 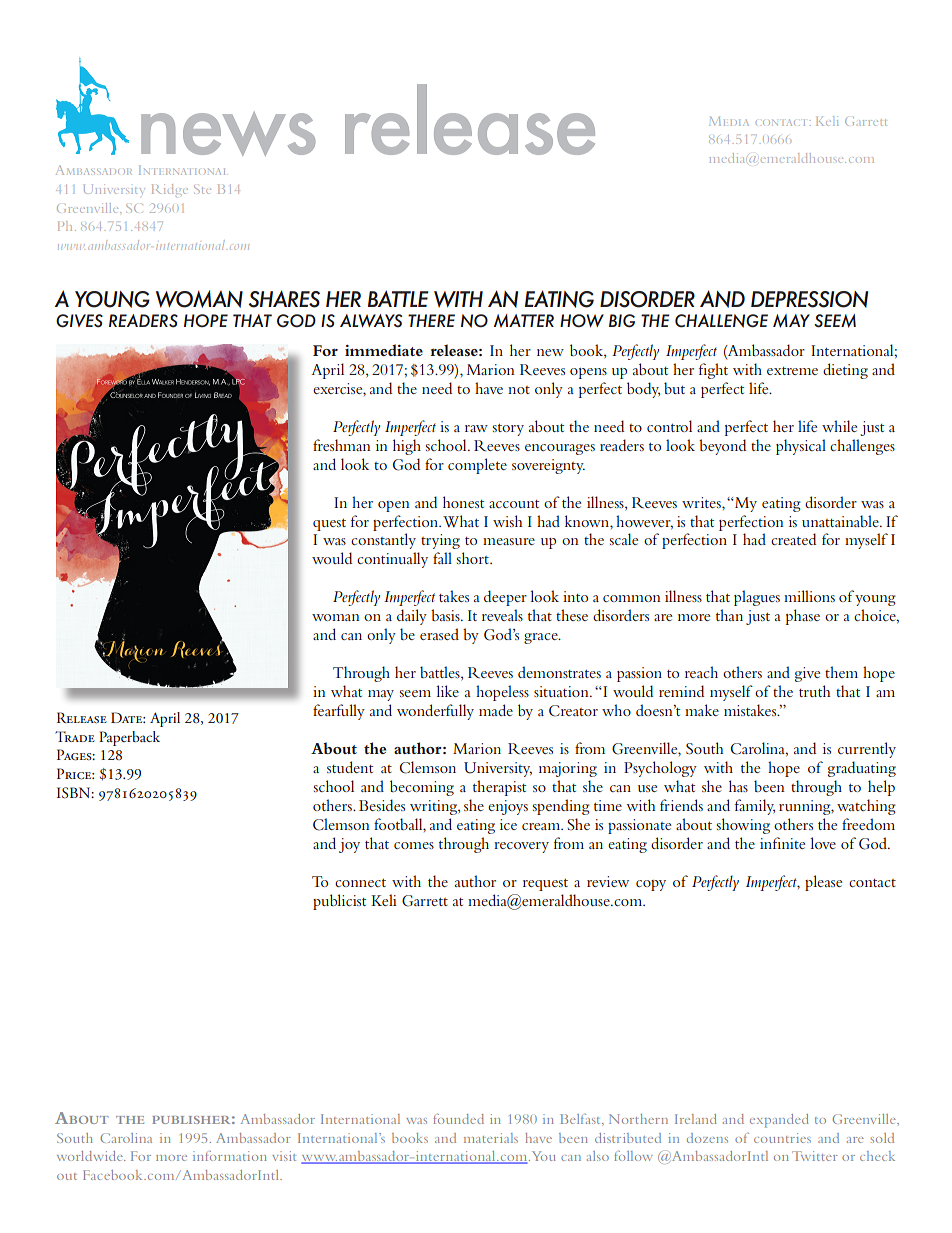 What do you see at coordinates (755, 807) in the page?
I see `family` at bounding box center [755, 807].
